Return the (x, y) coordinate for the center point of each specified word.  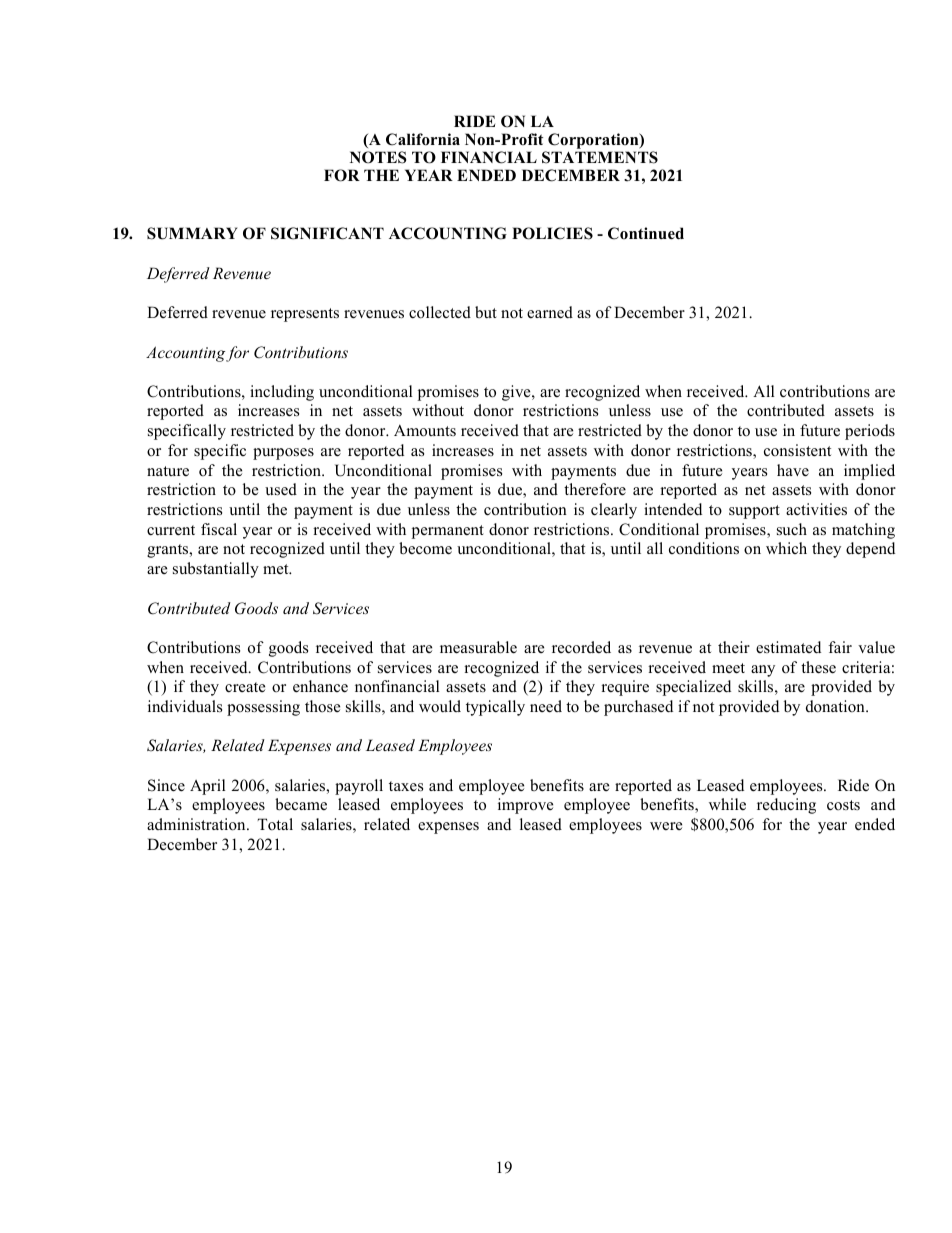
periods (870, 432)
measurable (478, 647)
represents (305, 315)
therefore (595, 489)
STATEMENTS (600, 157)
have (793, 470)
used (281, 489)
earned (550, 312)
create (245, 687)
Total (275, 824)
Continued (646, 233)
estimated (788, 647)
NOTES (378, 157)
